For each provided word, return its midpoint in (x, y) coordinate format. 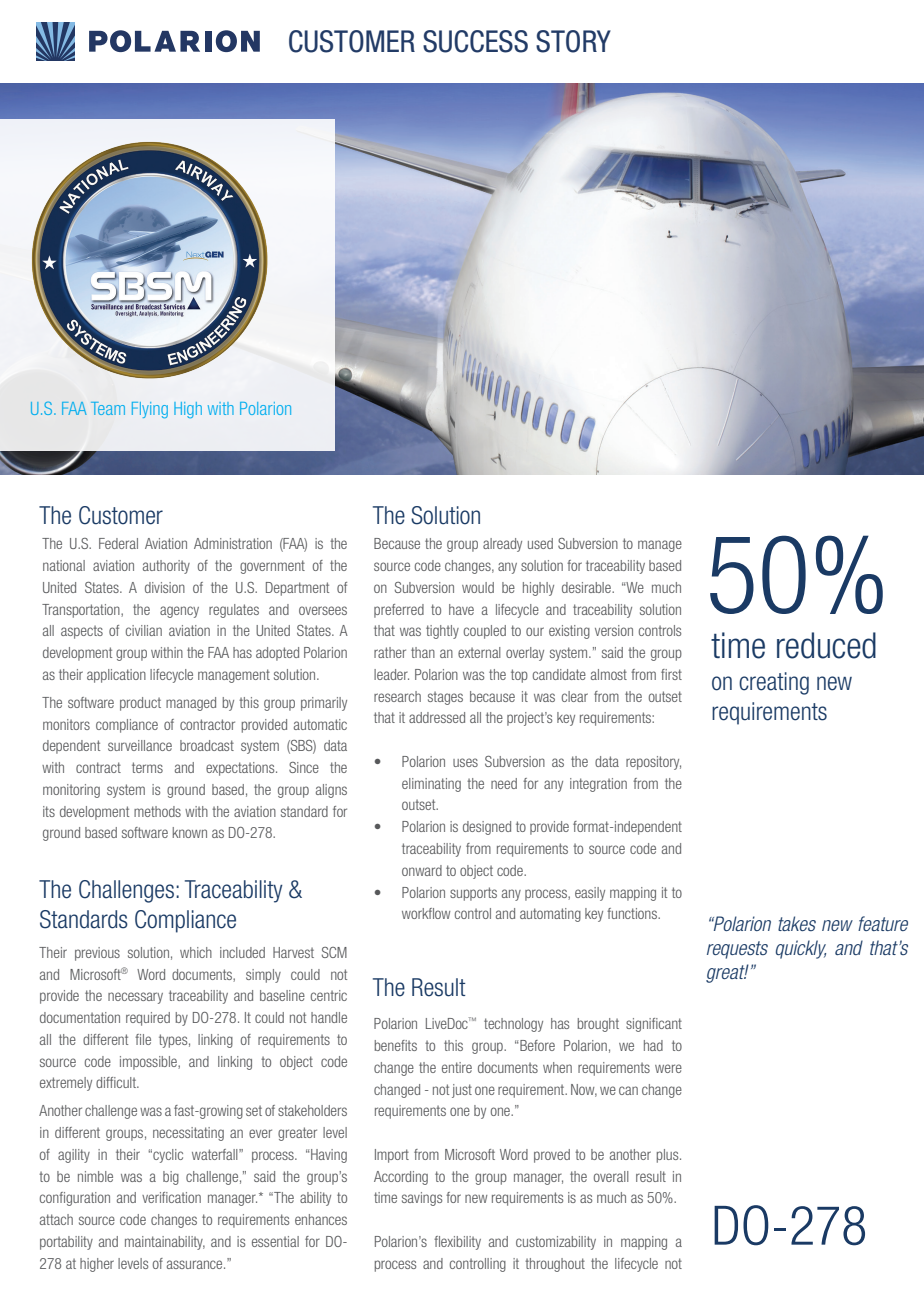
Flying (150, 410)
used (540, 543)
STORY (573, 41)
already (502, 545)
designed (487, 828)
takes (797, 923)
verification (171, 1197)
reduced (826, 645)
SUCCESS (475, 41)
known (190, 832)
